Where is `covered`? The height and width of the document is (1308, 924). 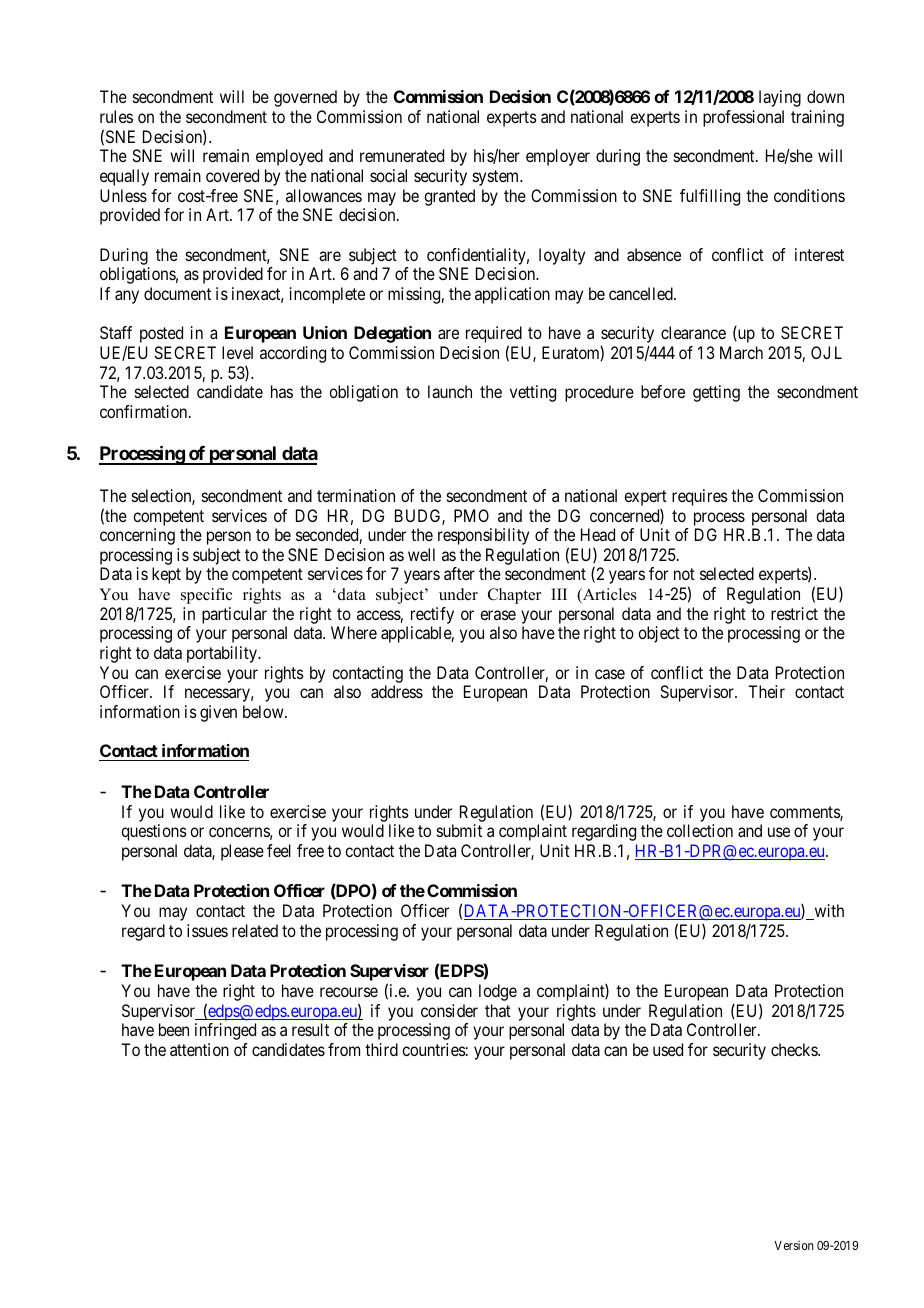
covered is located at coordinates (232, 175).
